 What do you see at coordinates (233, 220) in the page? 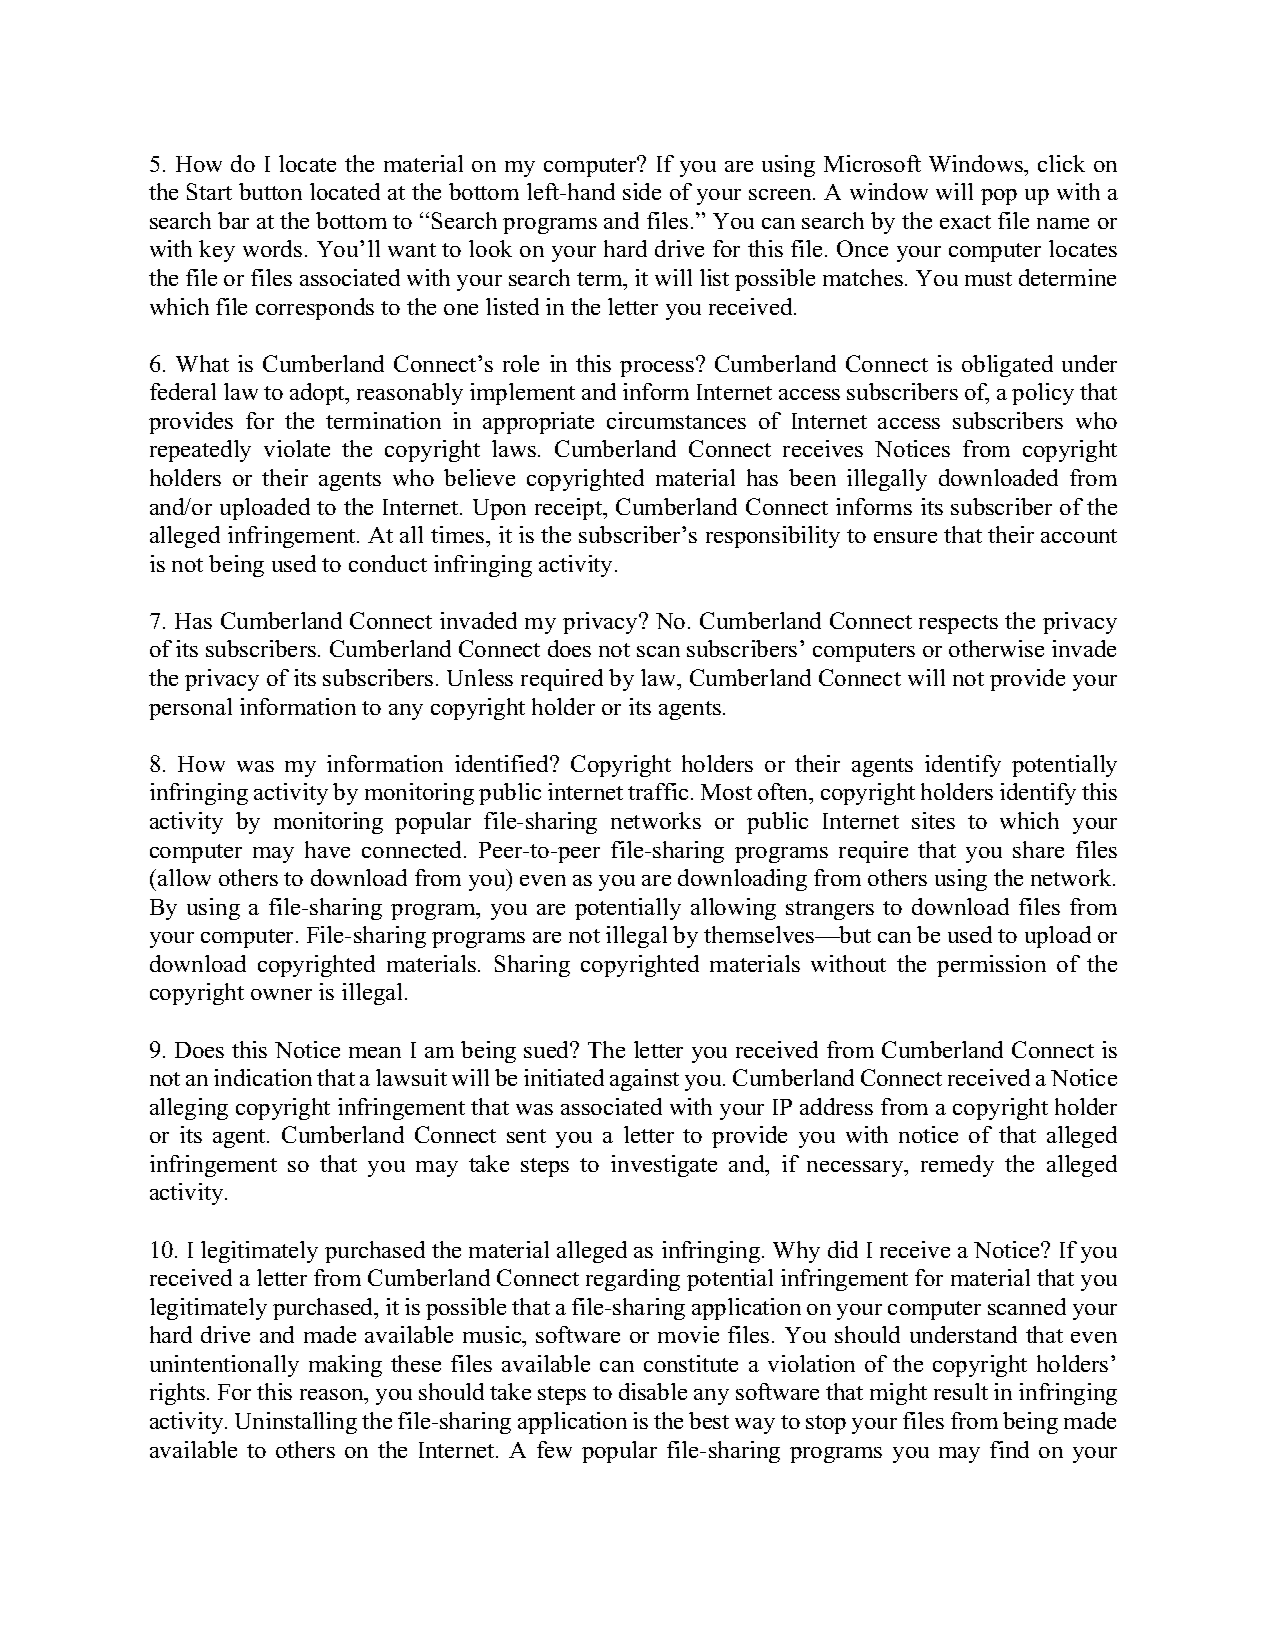
I see `bar` at bounding box center [233, 220].
